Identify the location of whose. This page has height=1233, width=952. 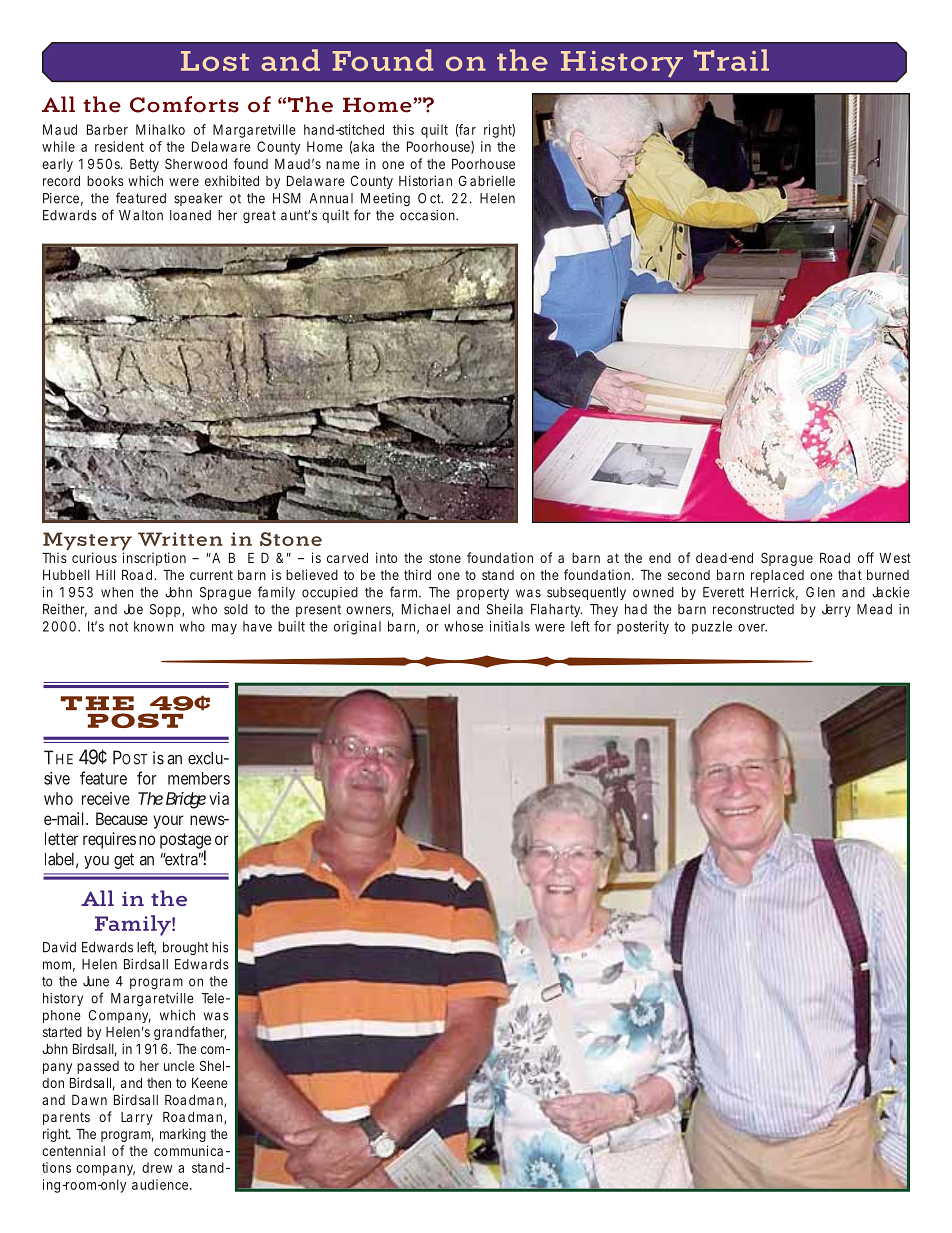
(463, 626).
